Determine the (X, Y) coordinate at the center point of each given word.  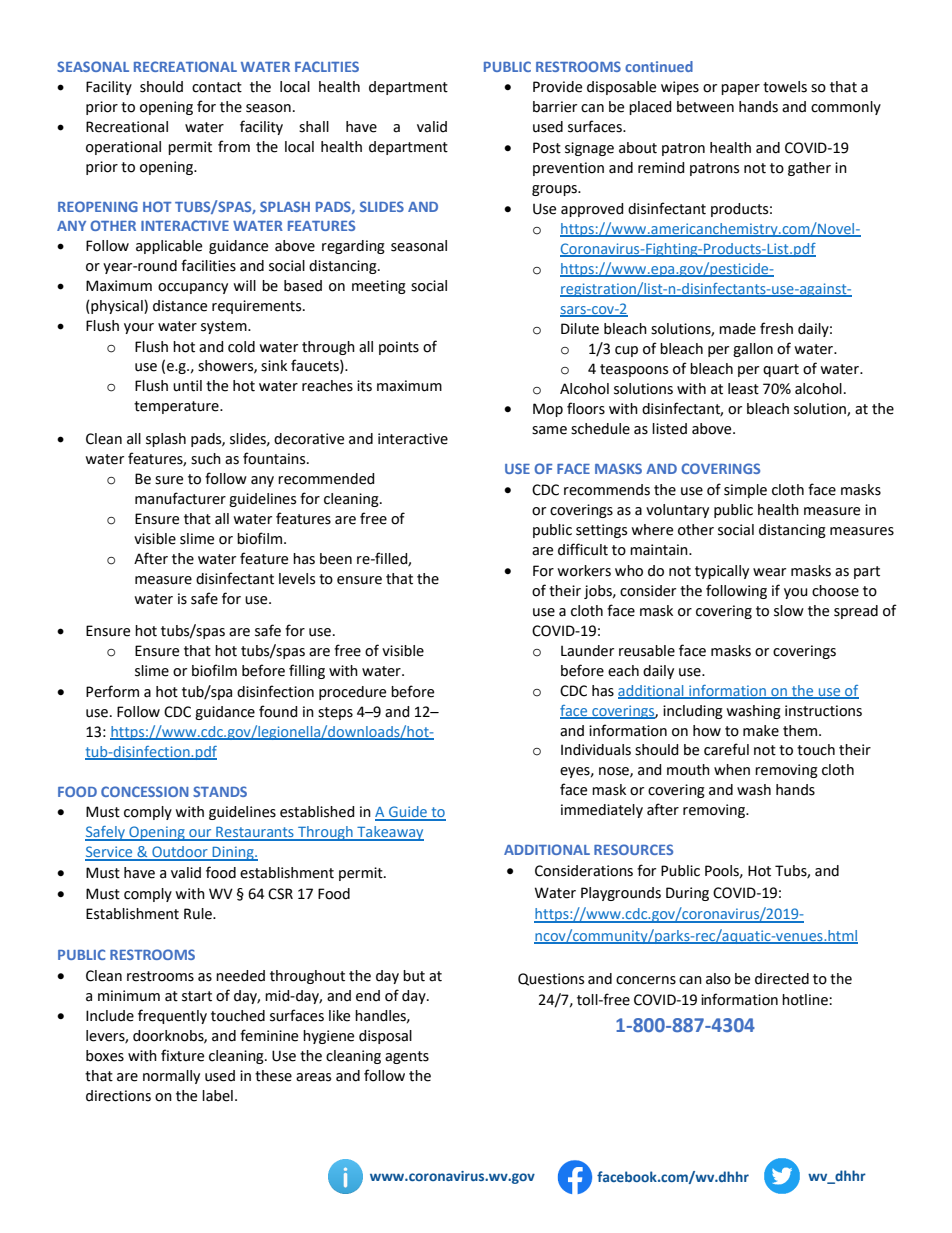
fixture (182, 1055)
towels (785, 87)
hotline (806, 1000)
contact (217, 87)
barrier (555, 107)
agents (407, 1057)
